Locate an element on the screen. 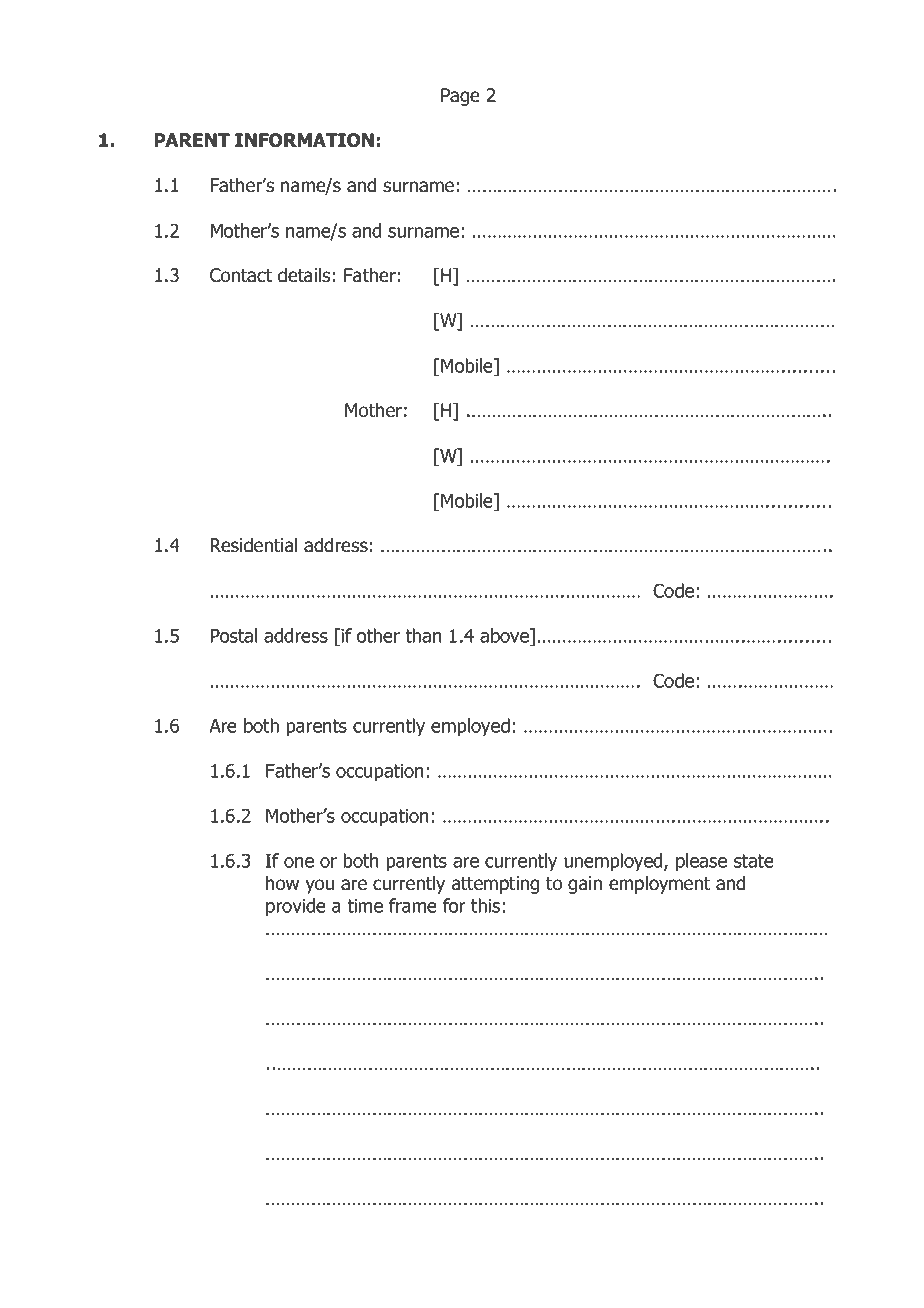  Postal is located at coordinates (234, 635).
